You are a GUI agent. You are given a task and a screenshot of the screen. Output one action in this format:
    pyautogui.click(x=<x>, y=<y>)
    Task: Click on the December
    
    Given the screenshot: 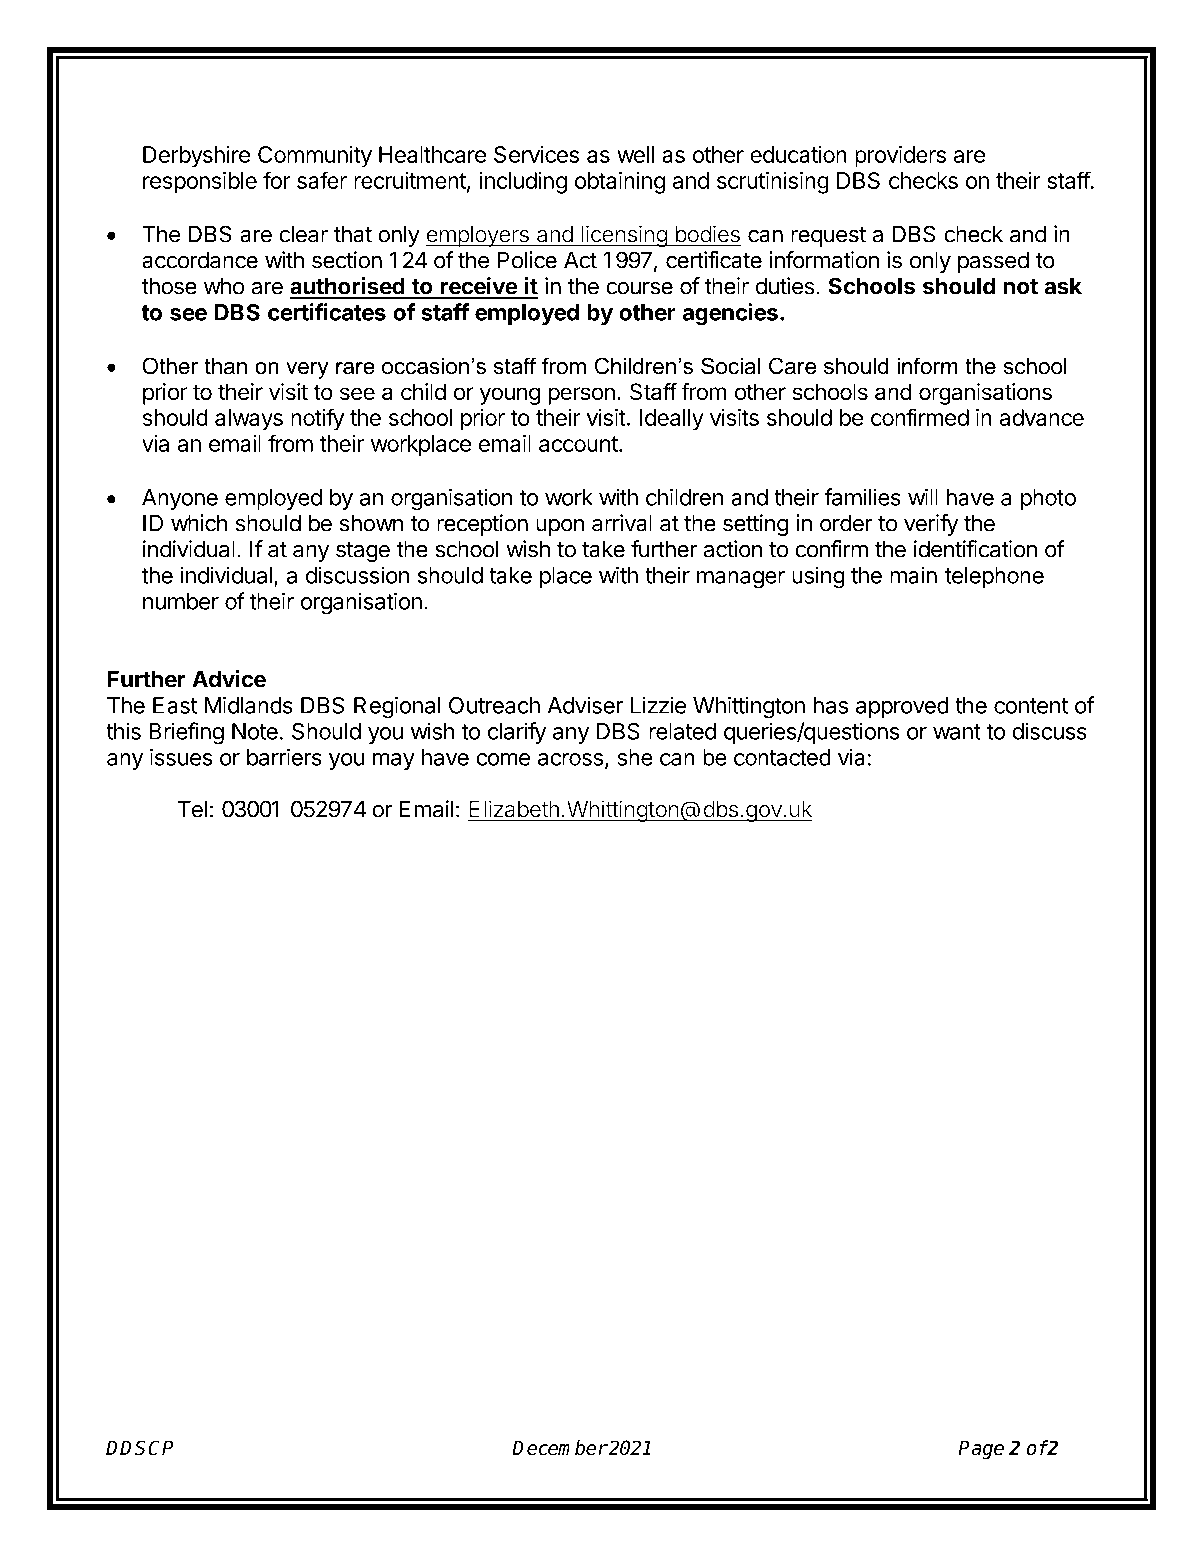 What is the action you would take?
    pyautogui.click(x=559, y=1448)
